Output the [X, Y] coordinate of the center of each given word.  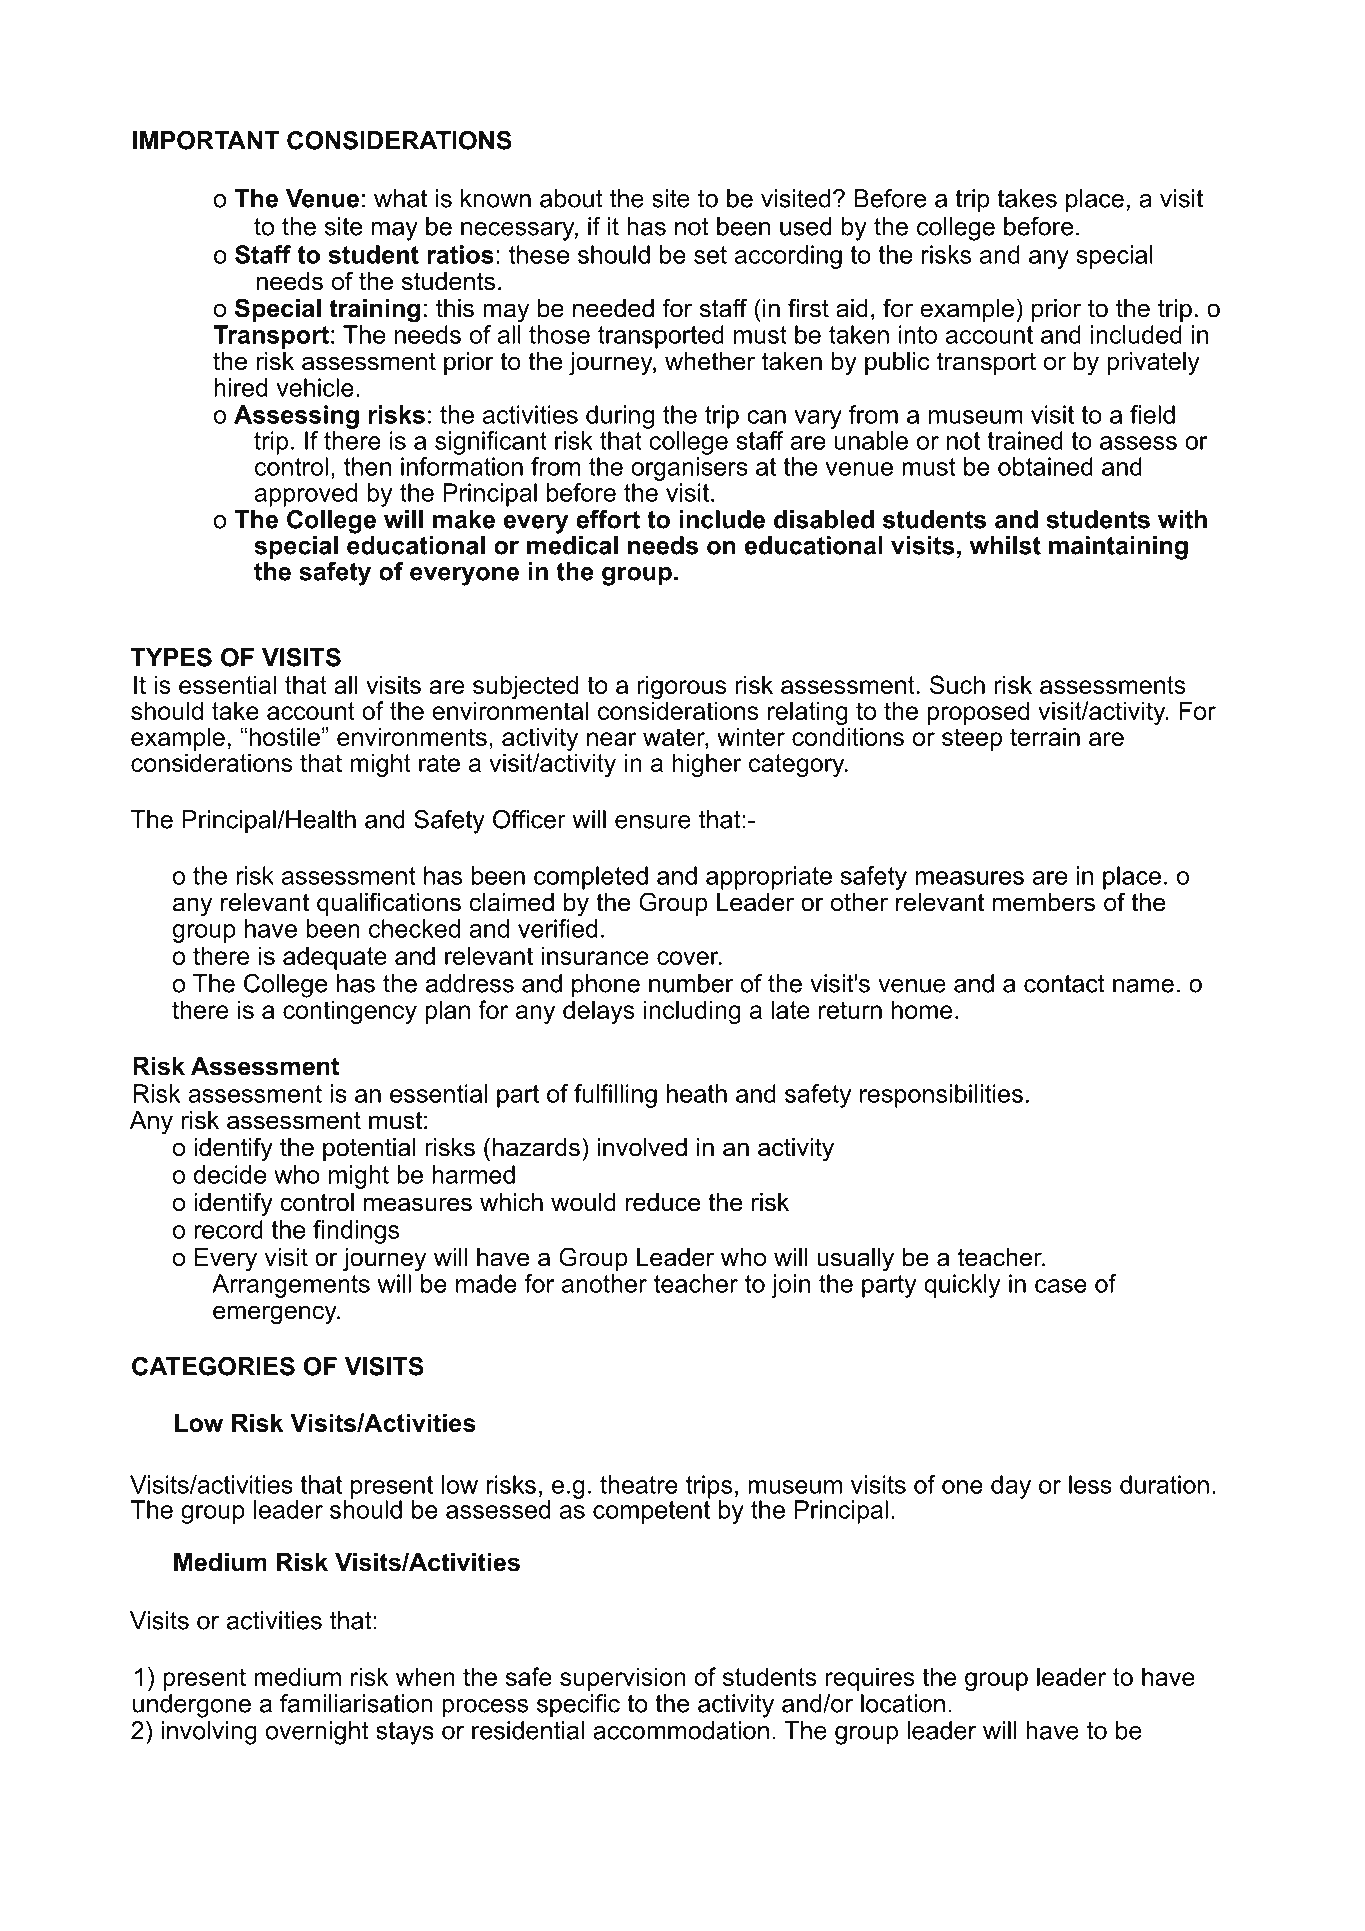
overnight [317, 1733]
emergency [276, 1315]
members [1044, 902]
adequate [335, 958]
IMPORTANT [206, 140]
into [918, 334]
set [710, 255]
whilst [1005, 545]
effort [608, 519]
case [1061, 1286]
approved [306, 495]
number [691, 983]
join [790, 1286]
